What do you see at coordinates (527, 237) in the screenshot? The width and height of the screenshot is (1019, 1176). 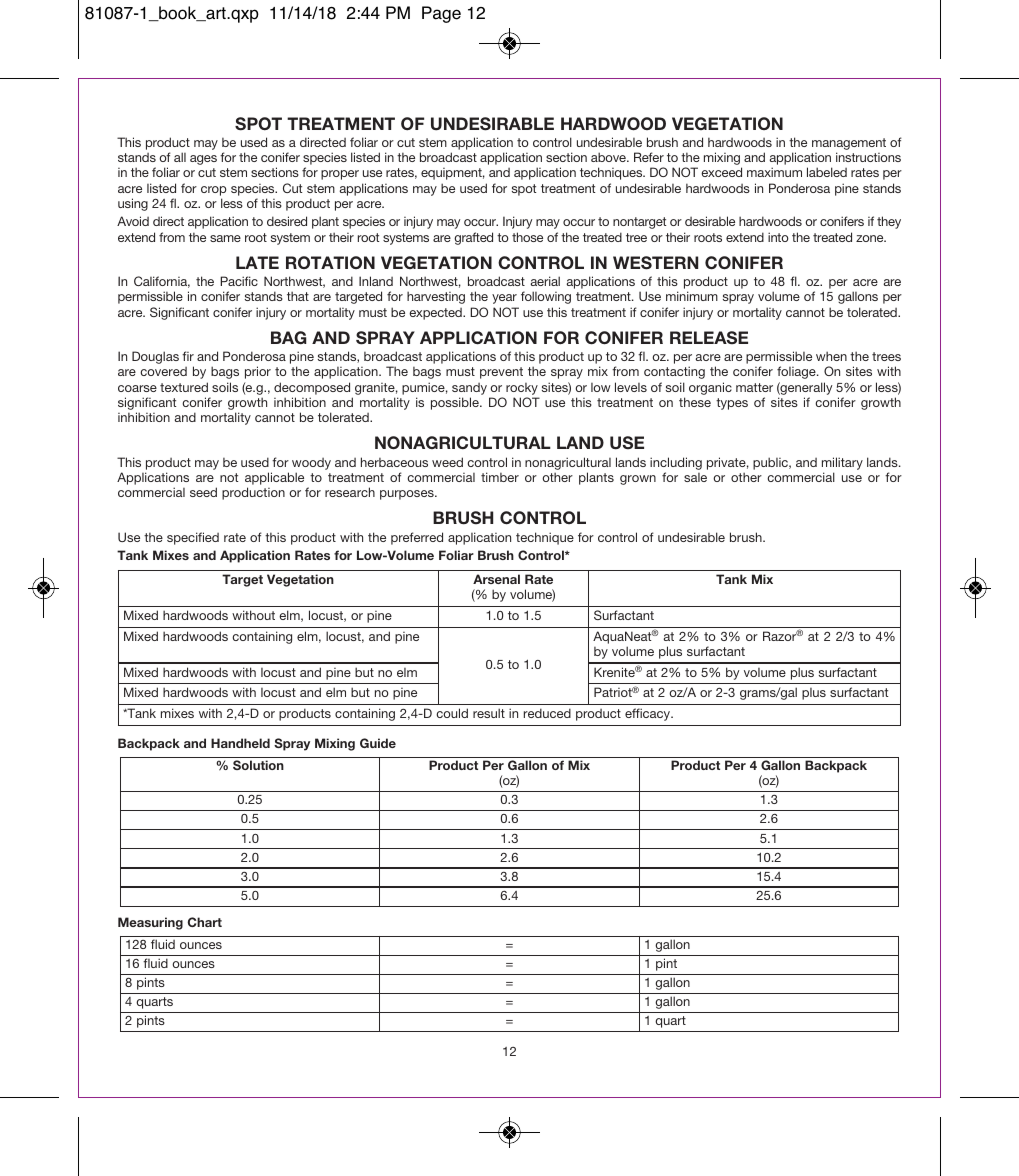 I see `those` at bounding box center [527, 237].
